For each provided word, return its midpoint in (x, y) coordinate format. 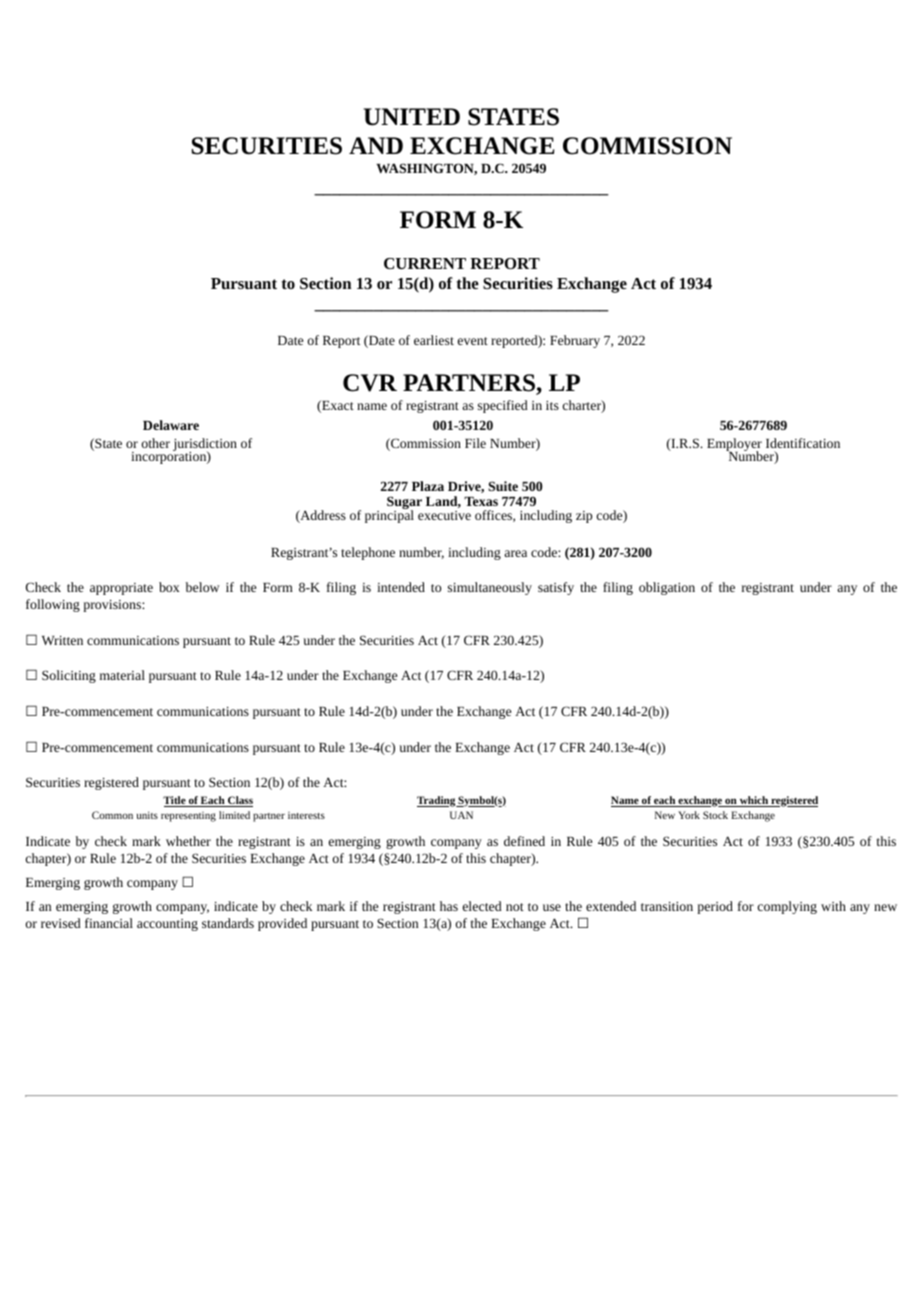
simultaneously (490, 588)
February (575, 341)
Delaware (171, 425)
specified (503, 406)
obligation (667, 588)
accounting (167, 925)
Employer (734, 446)
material (122, 675)
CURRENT (425, 263)
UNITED (412, 117)
